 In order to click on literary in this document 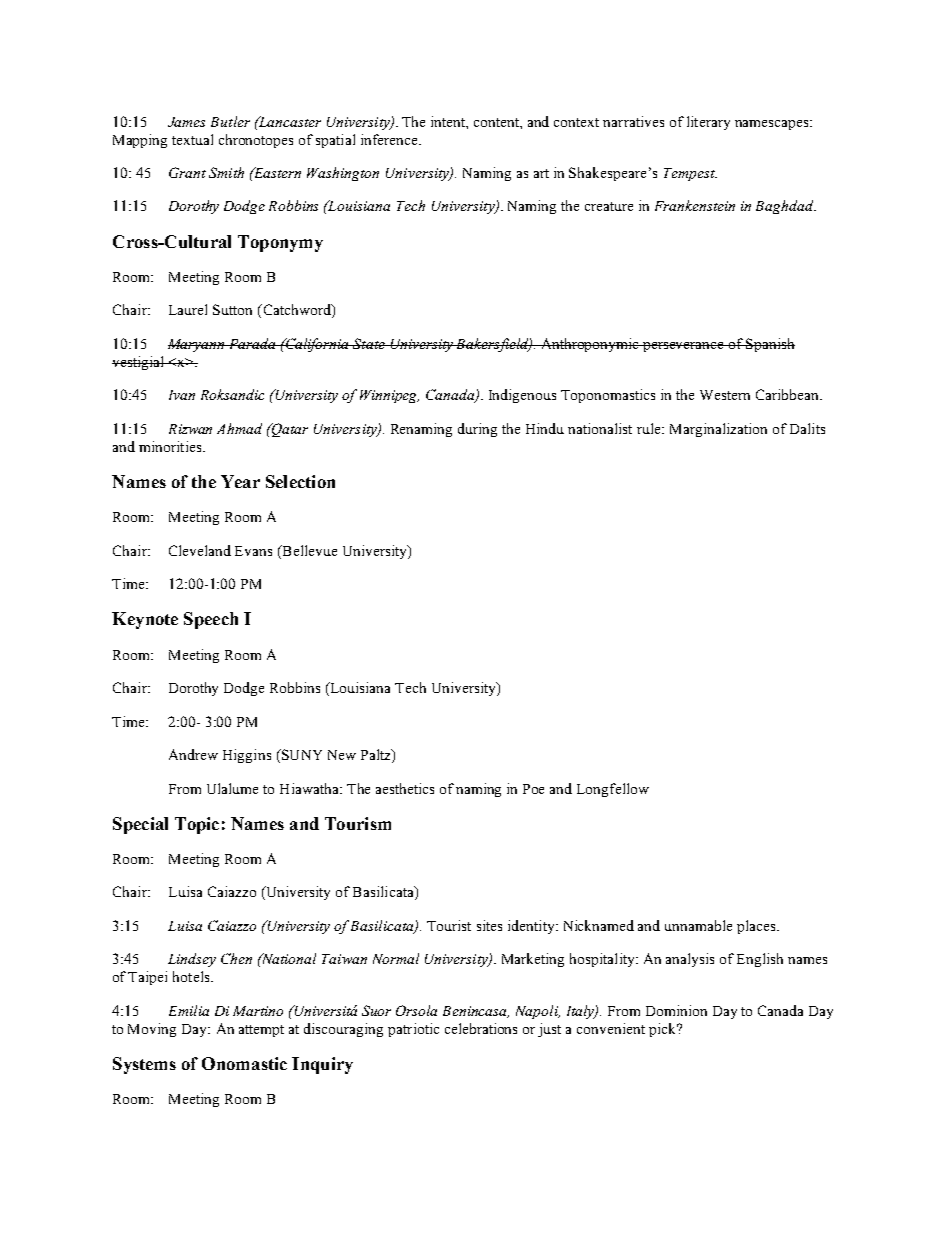, I will do `click(708, 123)`.
